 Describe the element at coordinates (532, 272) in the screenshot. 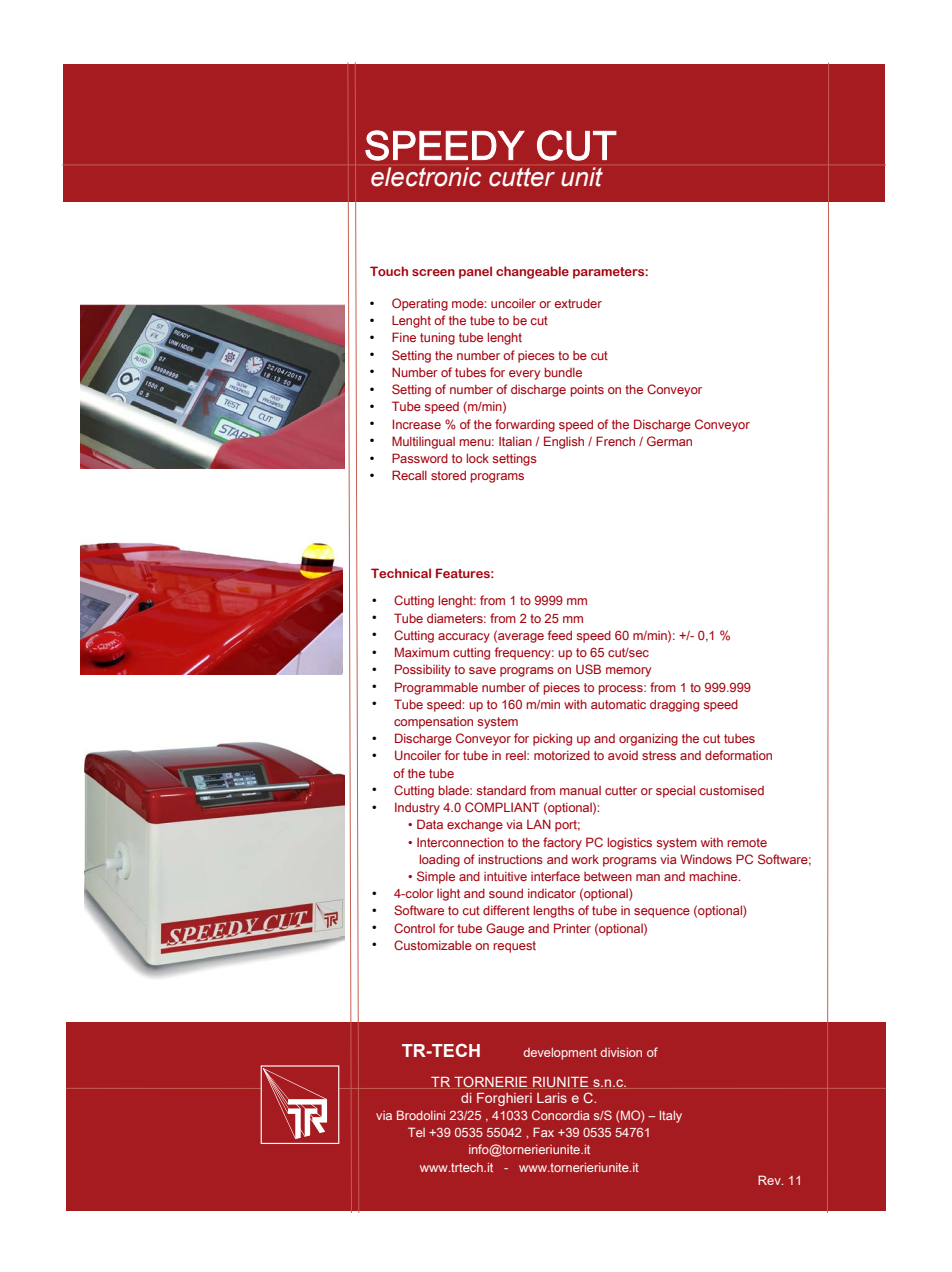

I see `changeable` at that location.
